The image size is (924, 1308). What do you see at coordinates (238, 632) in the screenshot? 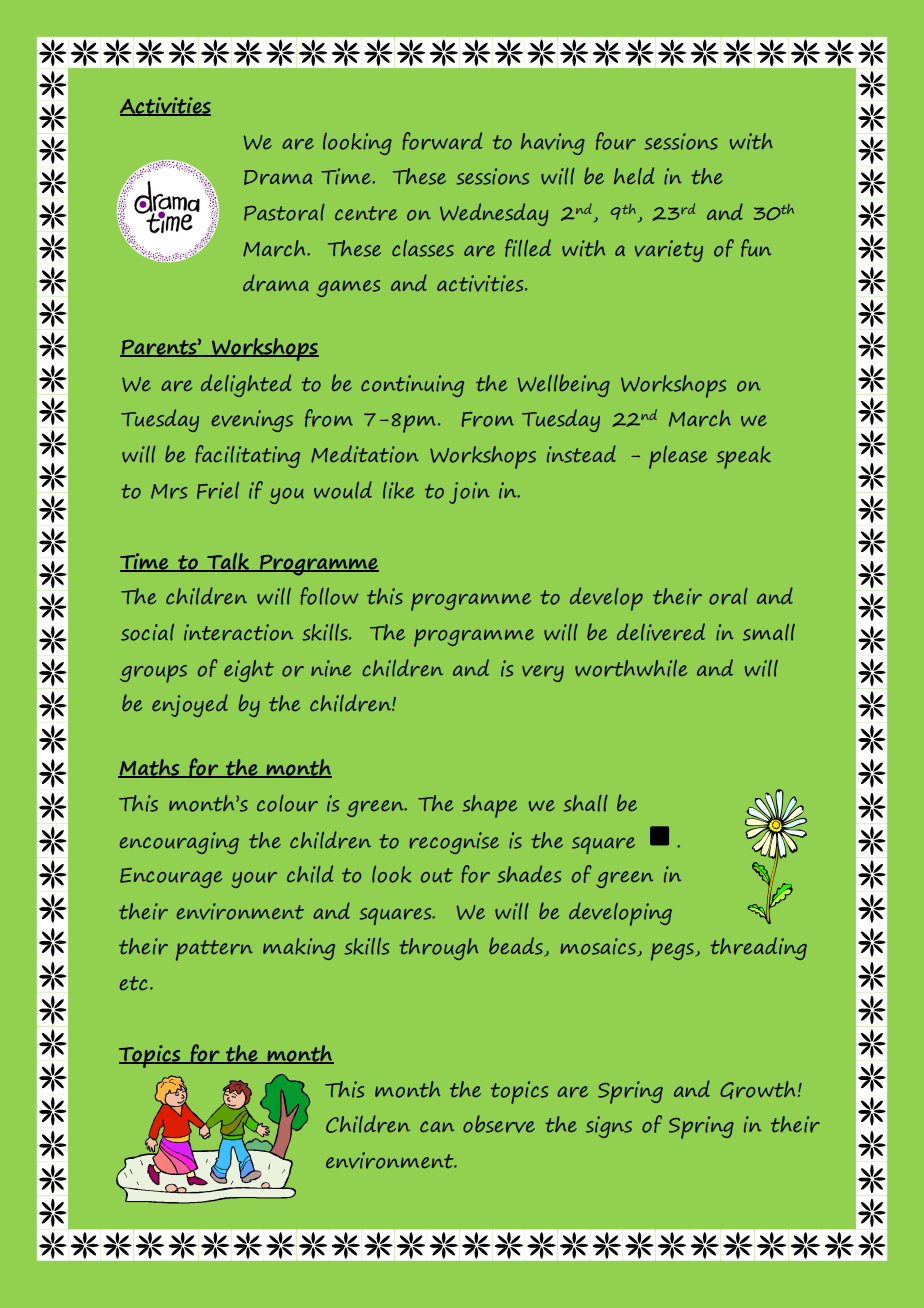
I see `interaction` at bounding box center [238, 632].
